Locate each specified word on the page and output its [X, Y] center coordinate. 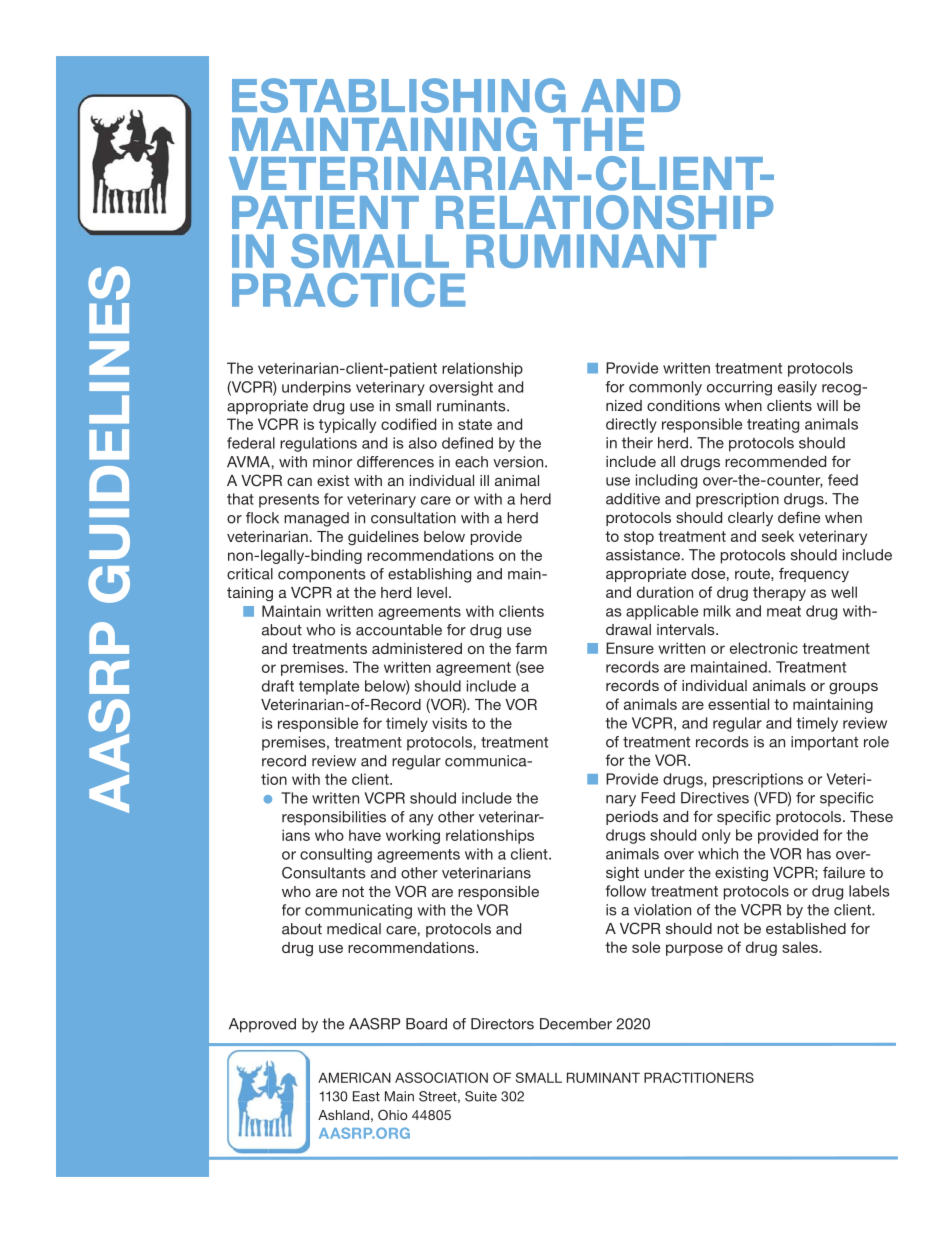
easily [797, 388]
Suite [481, 1096]
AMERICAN [354, 1077]
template [329, 687]
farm [531, 648]
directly [631, 425]
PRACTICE [348, 290]
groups [853, 689]
